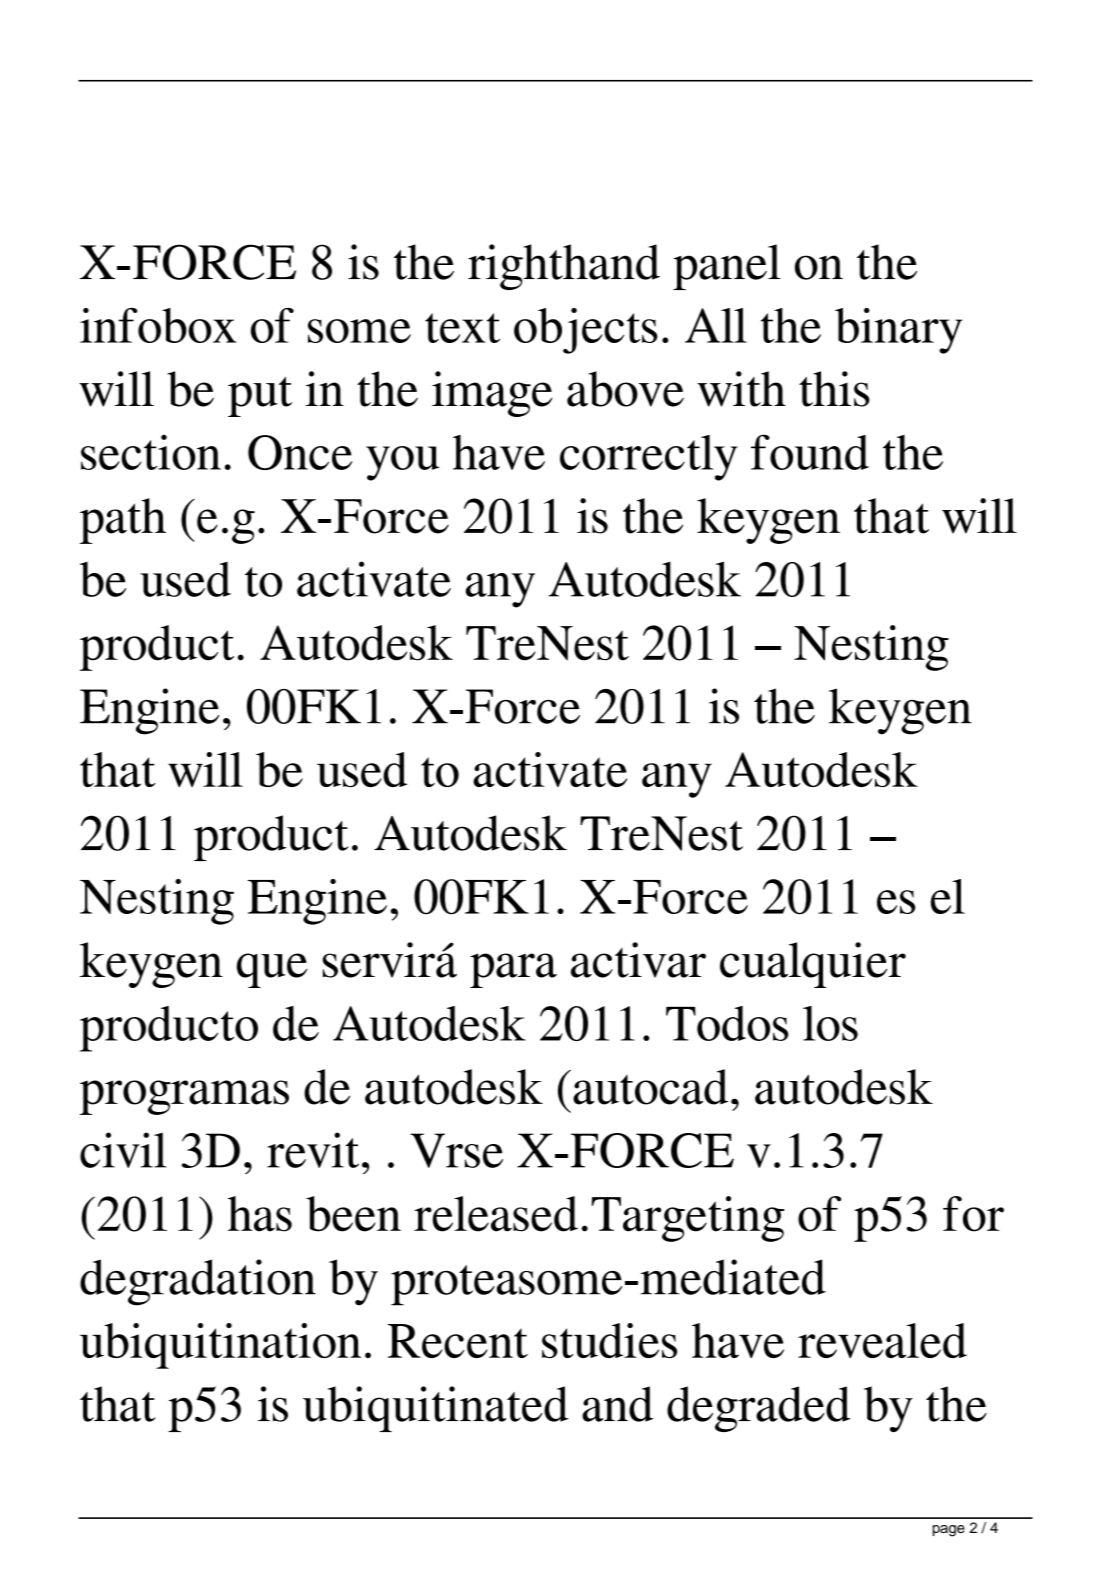 The width and height of the document is (1111, 1571). I want to click on correctly, so click(649, 458).
